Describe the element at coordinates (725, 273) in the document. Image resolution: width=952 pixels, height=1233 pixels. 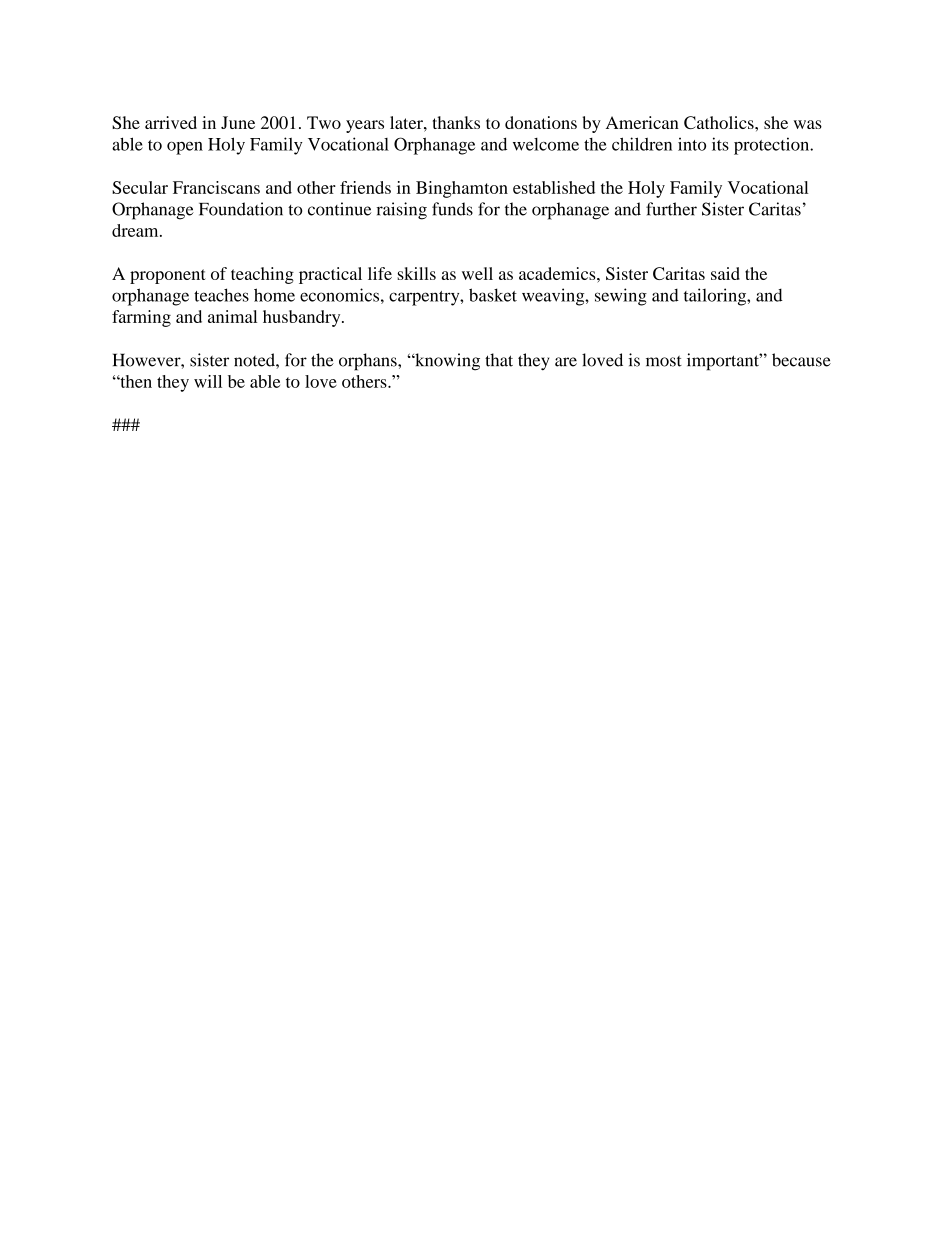
I see `said` at that location.
